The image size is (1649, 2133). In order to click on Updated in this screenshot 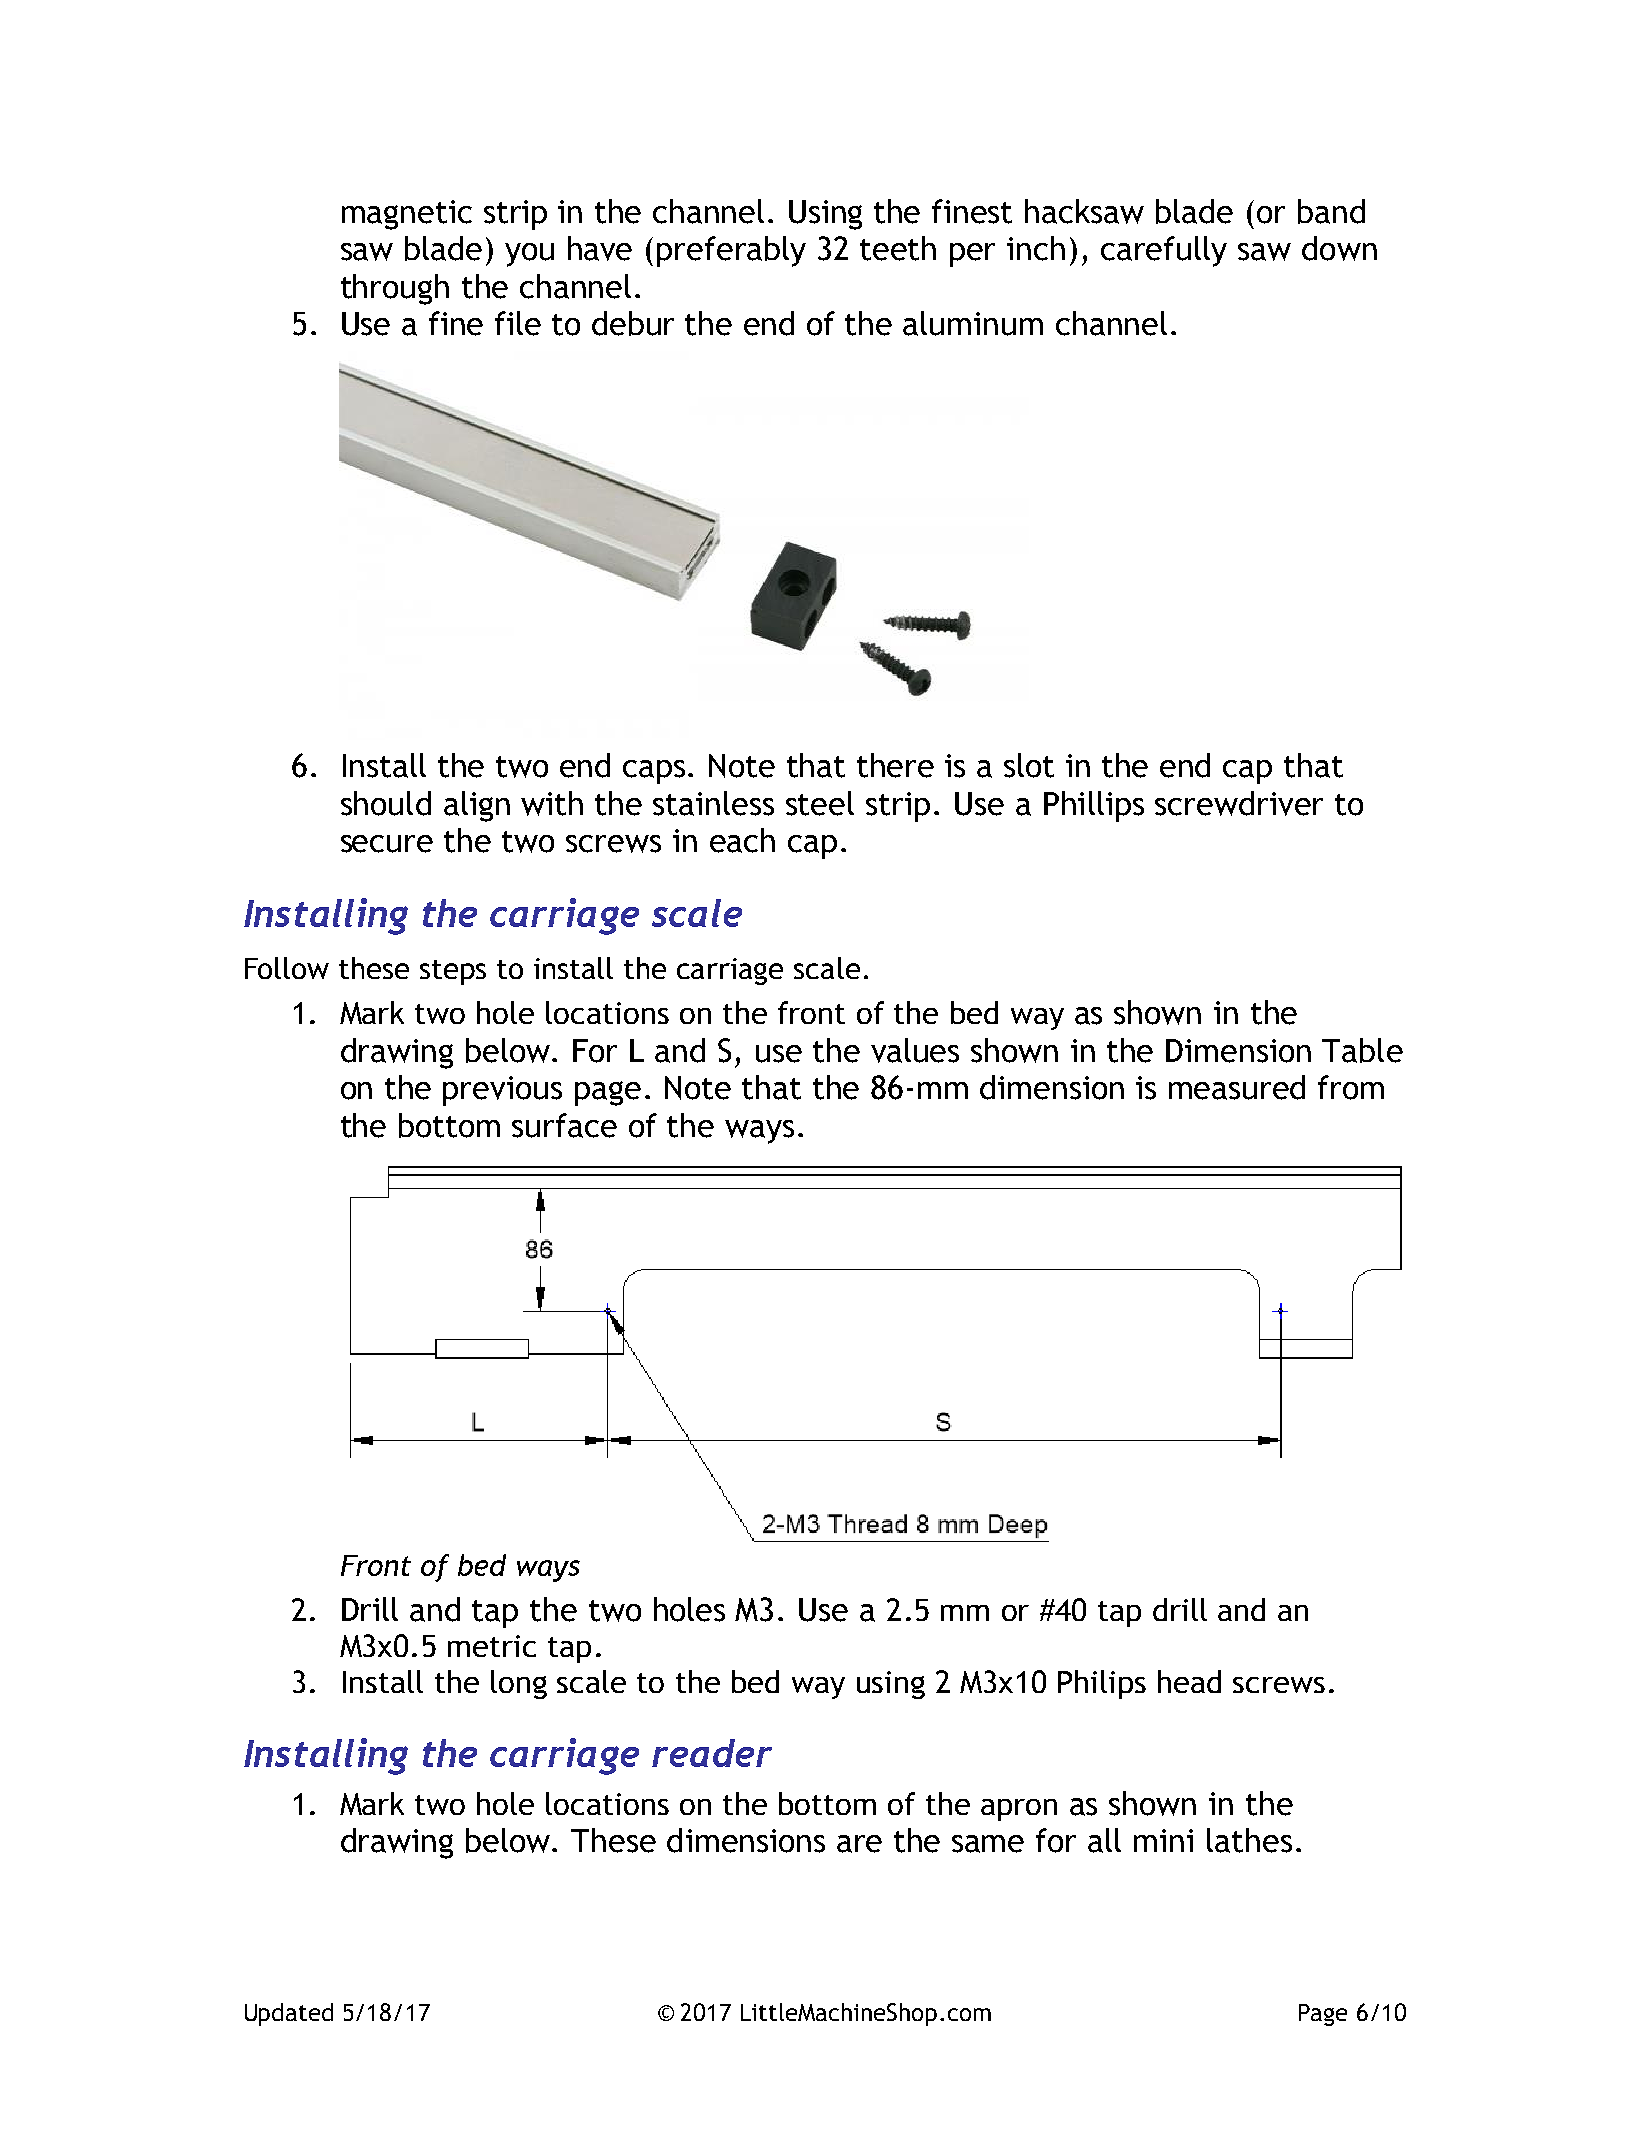, I will do `click(289, 2014)`.
